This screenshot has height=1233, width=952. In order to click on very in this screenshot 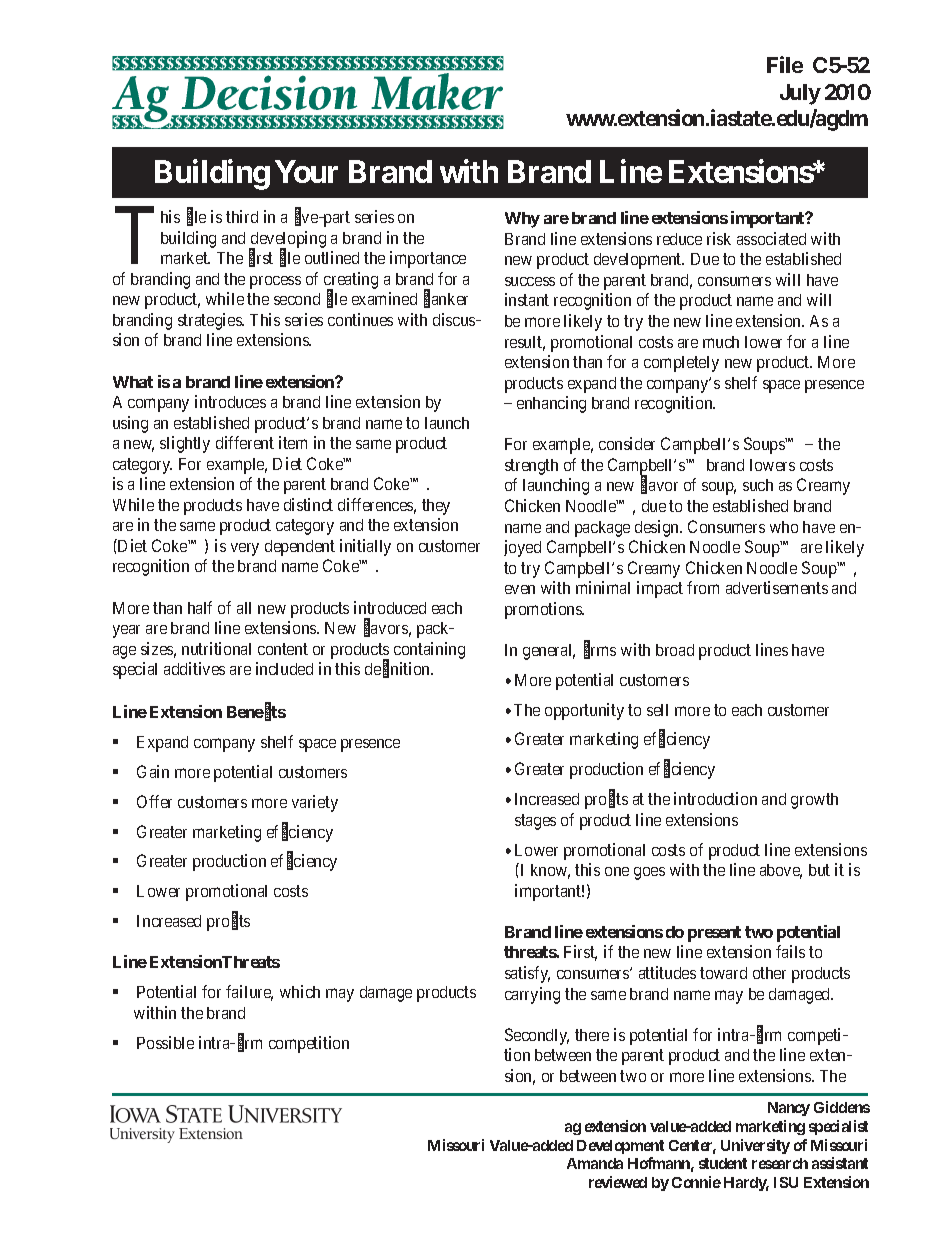, I will do `click(245, 549)`.
